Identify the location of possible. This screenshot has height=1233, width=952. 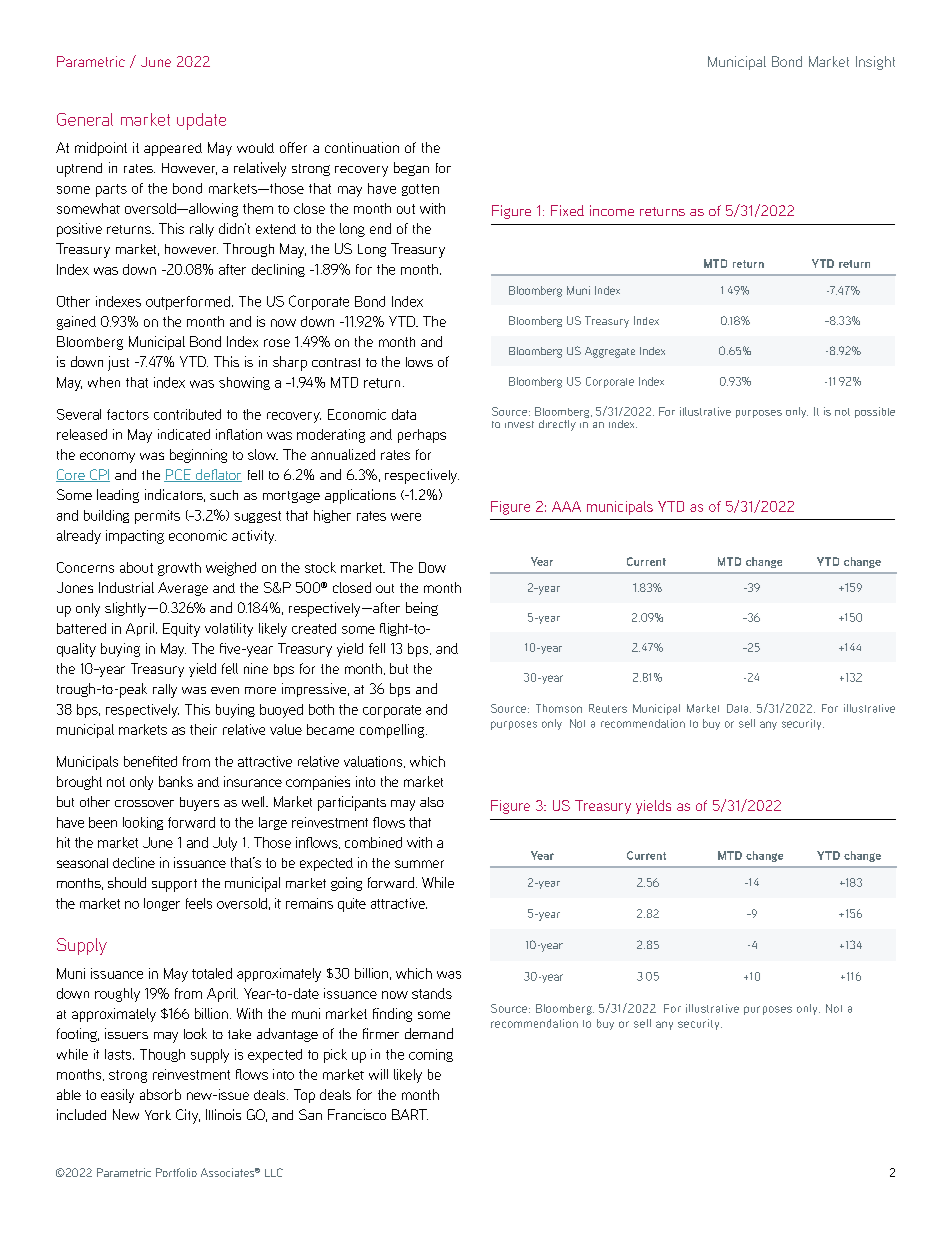
(875, 412).
